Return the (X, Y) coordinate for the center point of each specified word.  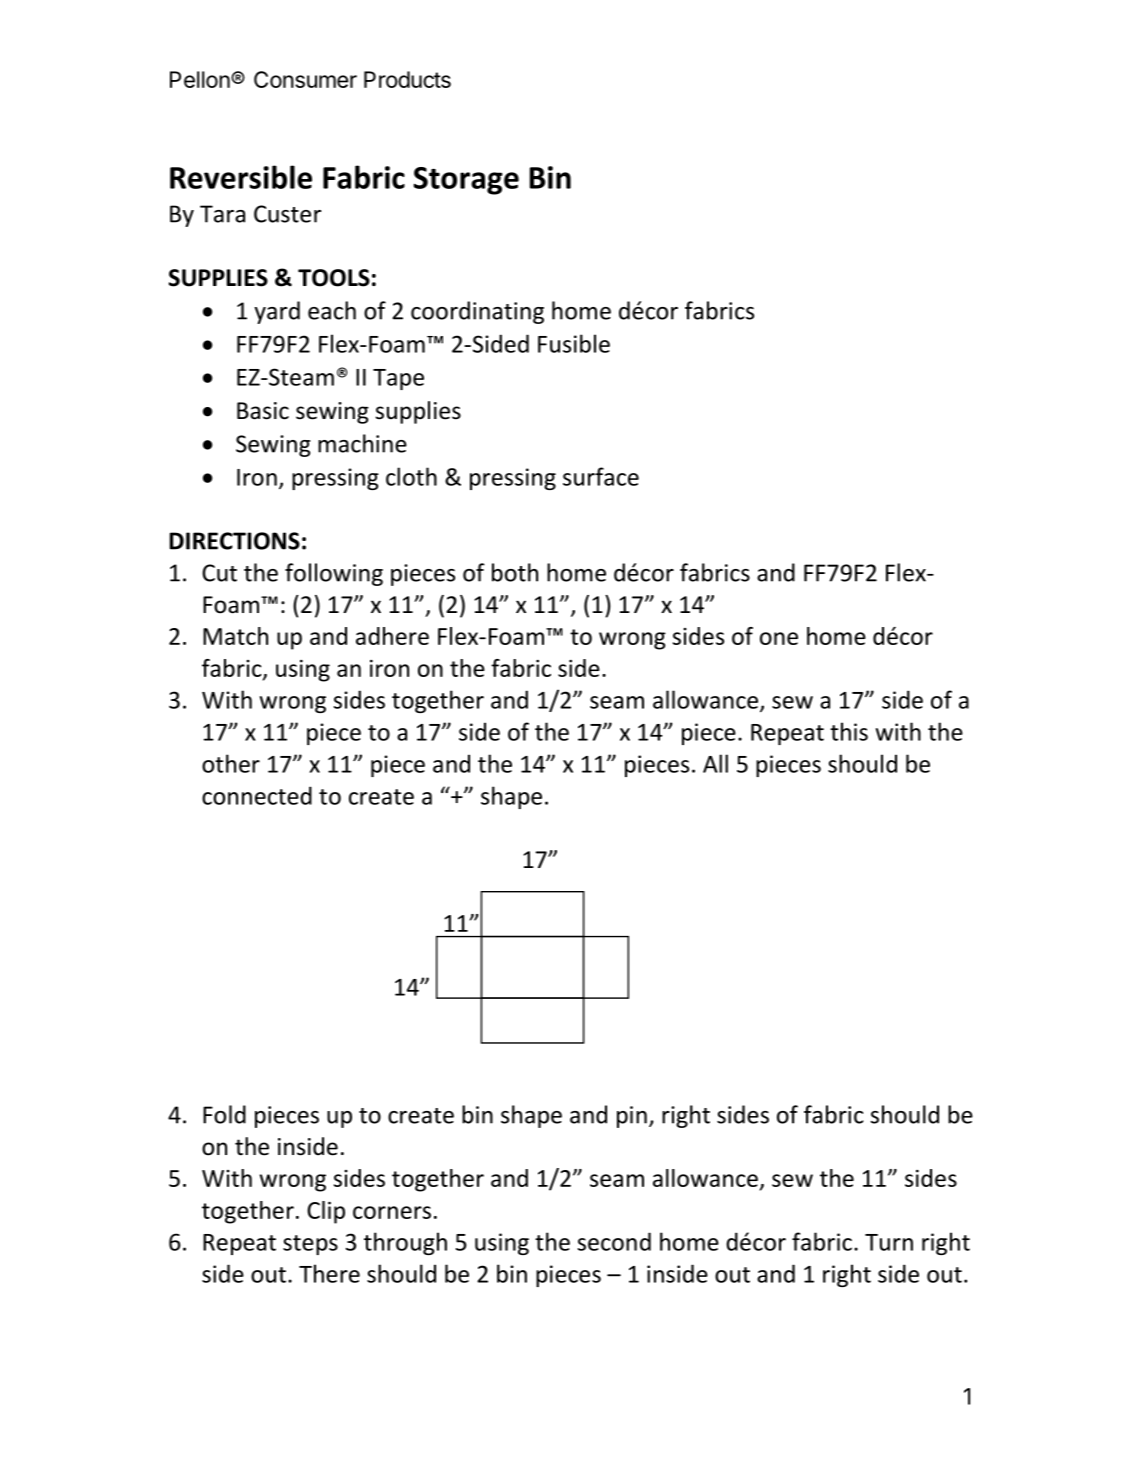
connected (257, 795)
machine (362, 443)
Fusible (574, 343)
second (614, 1241)
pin (632, 1117)
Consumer (305, 79)
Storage (466, 181)
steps (310, 1245)
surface (601, 476)
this (849, 731)
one (779, 638)
